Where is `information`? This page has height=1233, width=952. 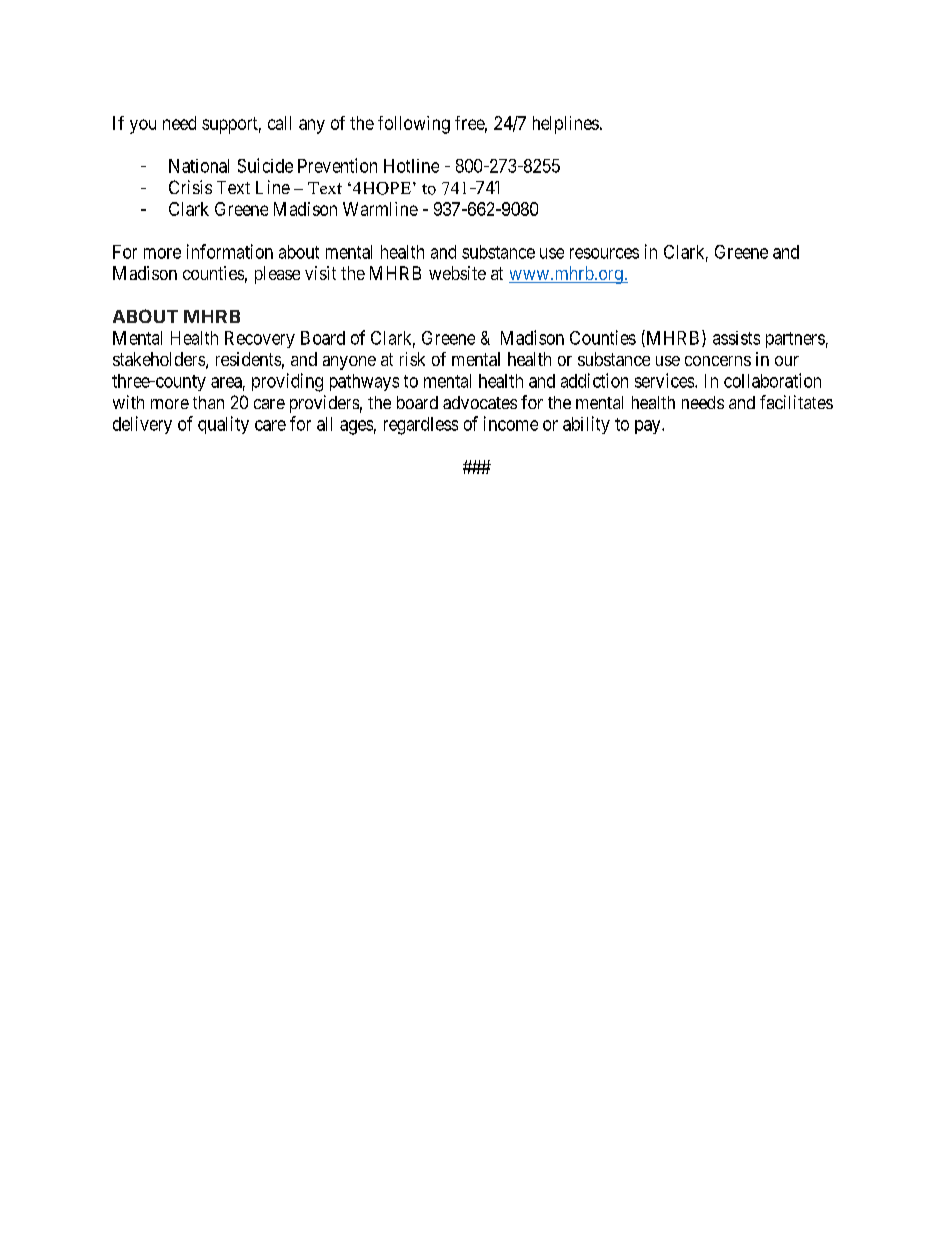
information is located at coordinates (230, 251).
